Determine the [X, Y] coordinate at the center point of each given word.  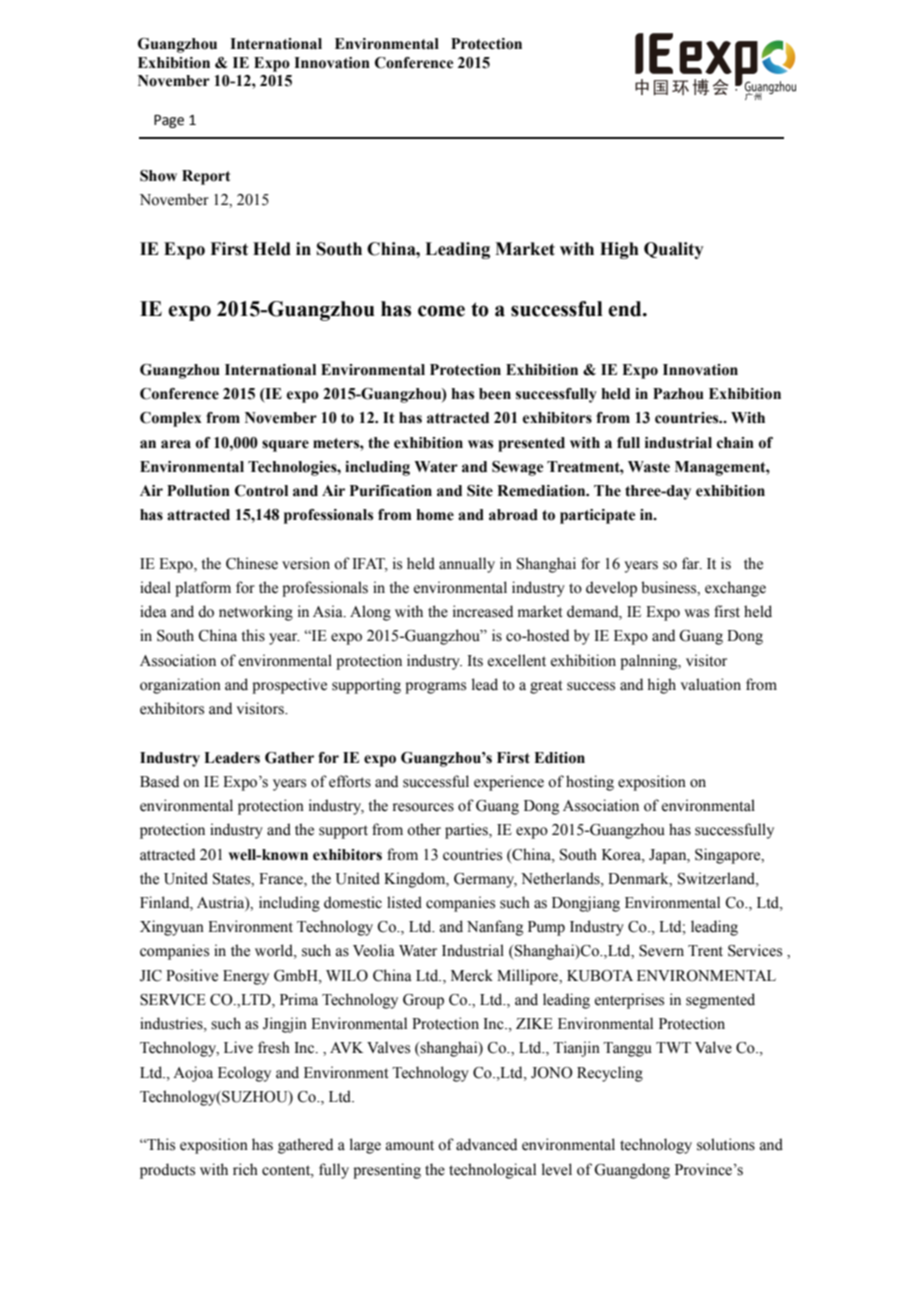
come [441, 311]
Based [159, 781]
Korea [622, 855]
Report [206, 177]
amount [410, 1145]
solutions [726, 1144]
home [435, 515]
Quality [674, 250]
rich [245, 1169]
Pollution [198, 491]
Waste [649, 467]
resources [423, 807]
